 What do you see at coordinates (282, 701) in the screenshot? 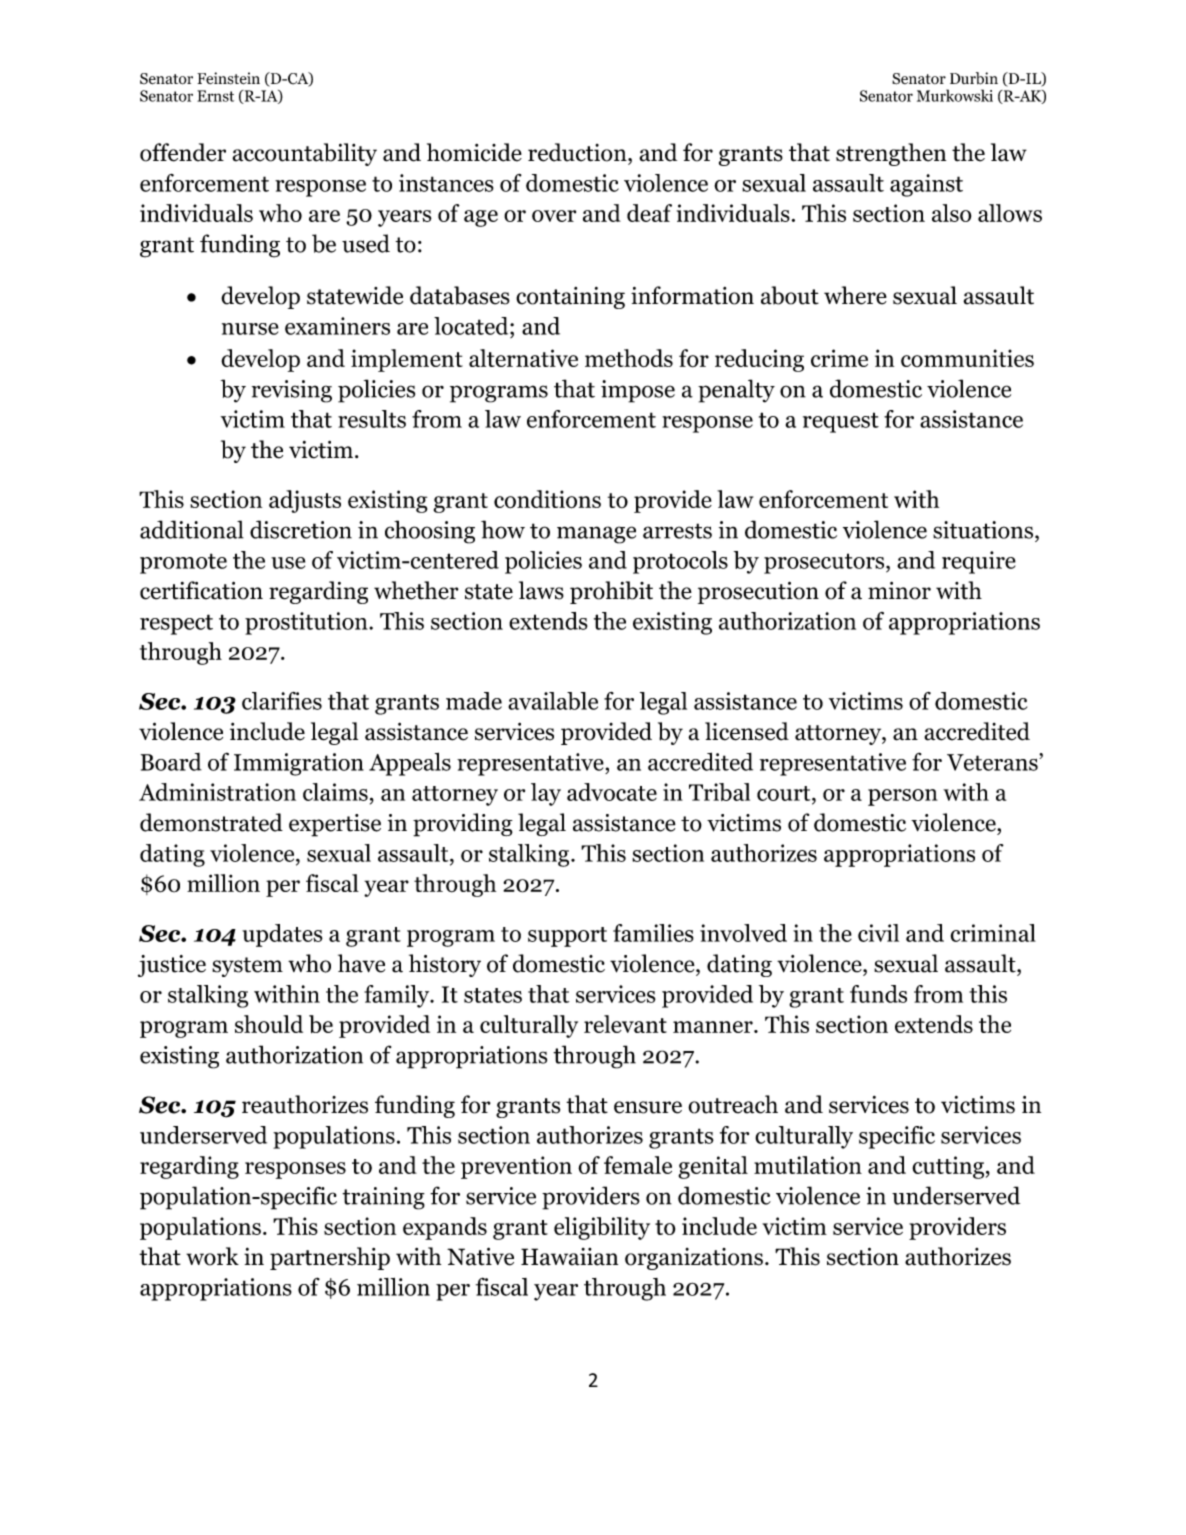
I see `clarifies` at bounding box center [282, 701].
